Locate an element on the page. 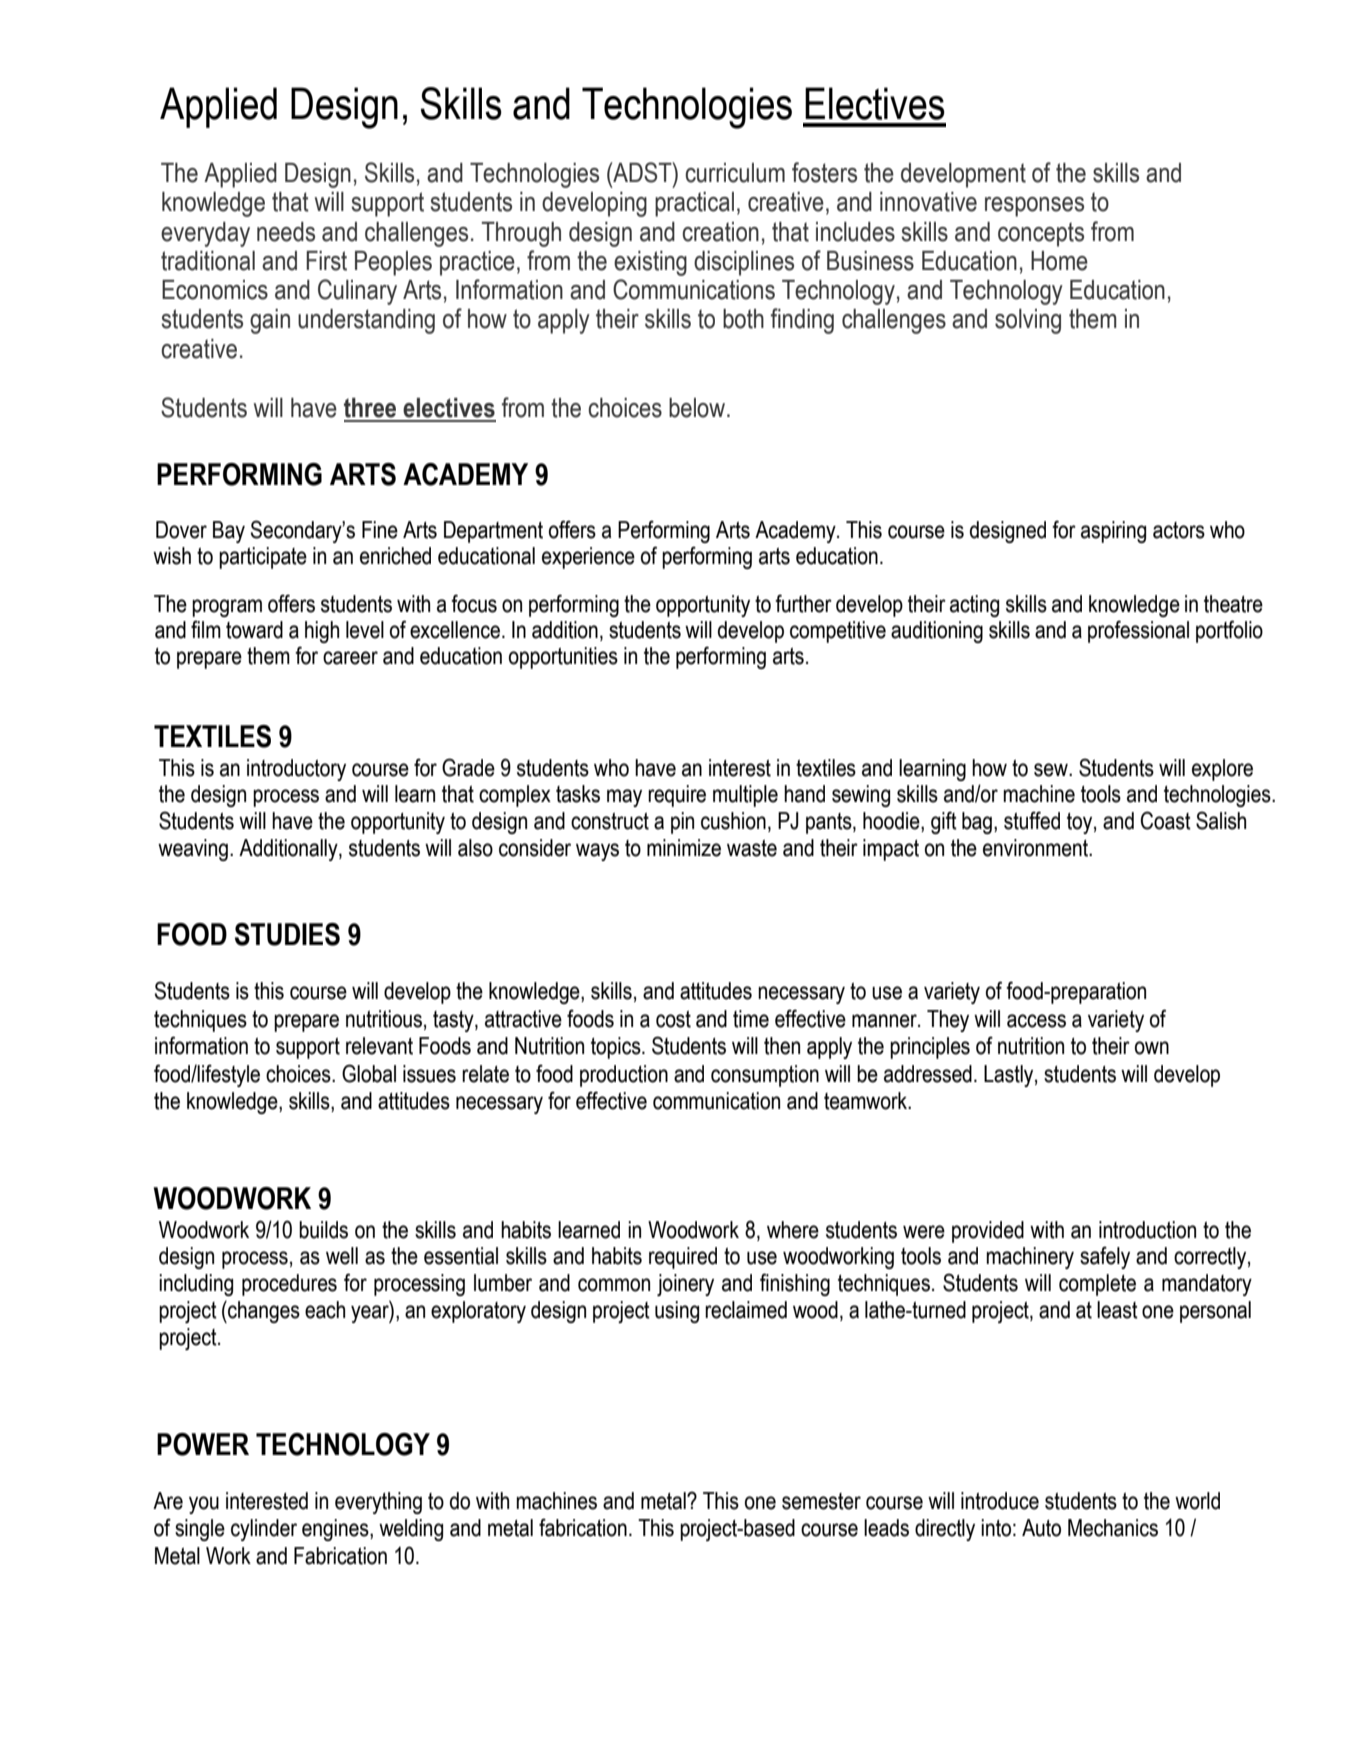  semester is located at coordinates (821, 1501).
